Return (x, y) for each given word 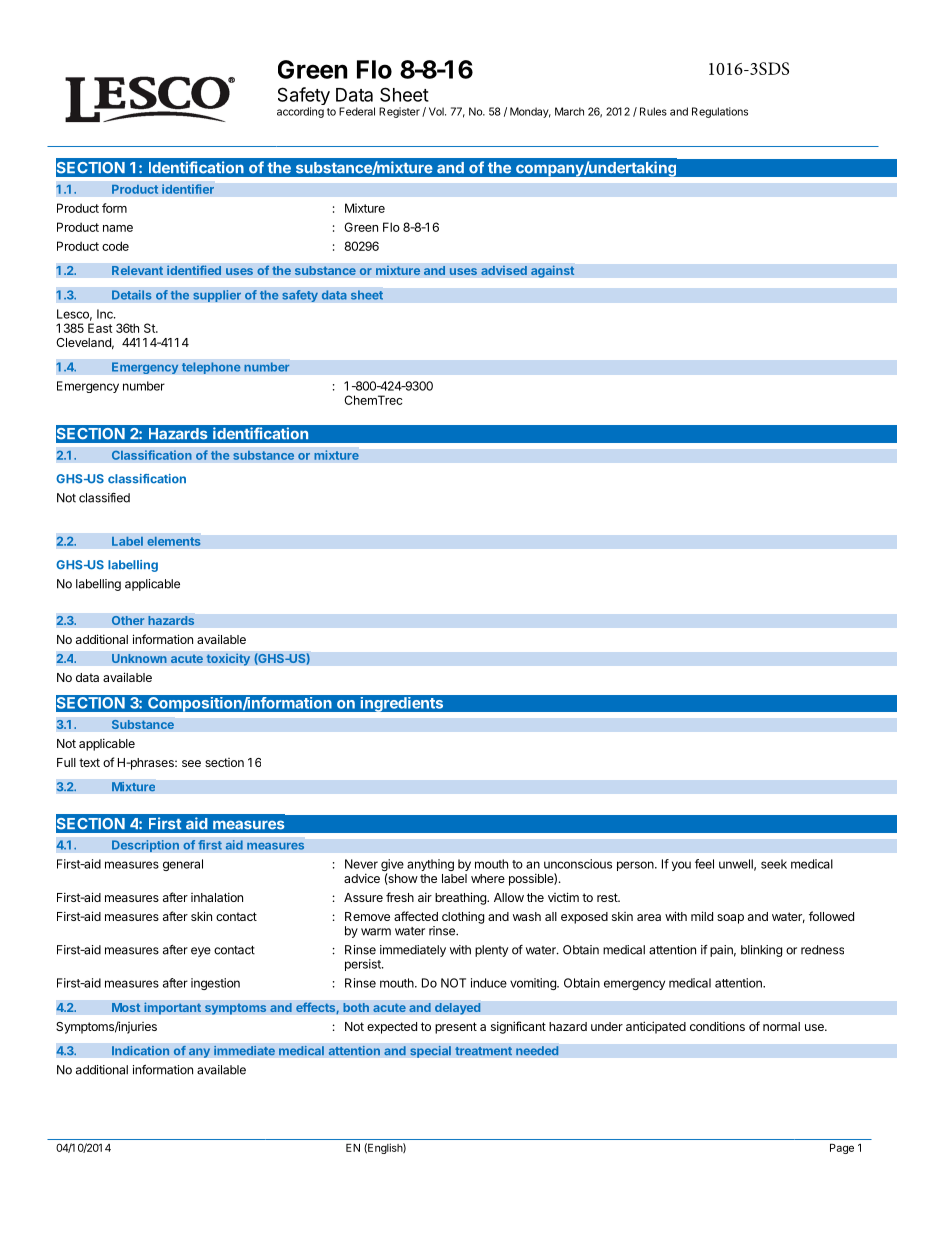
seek (774, 864)
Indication (141, 1050)
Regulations (720, 112)
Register (399, 112)
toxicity (228, 659)
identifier (188, 189)
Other (128, 620)
